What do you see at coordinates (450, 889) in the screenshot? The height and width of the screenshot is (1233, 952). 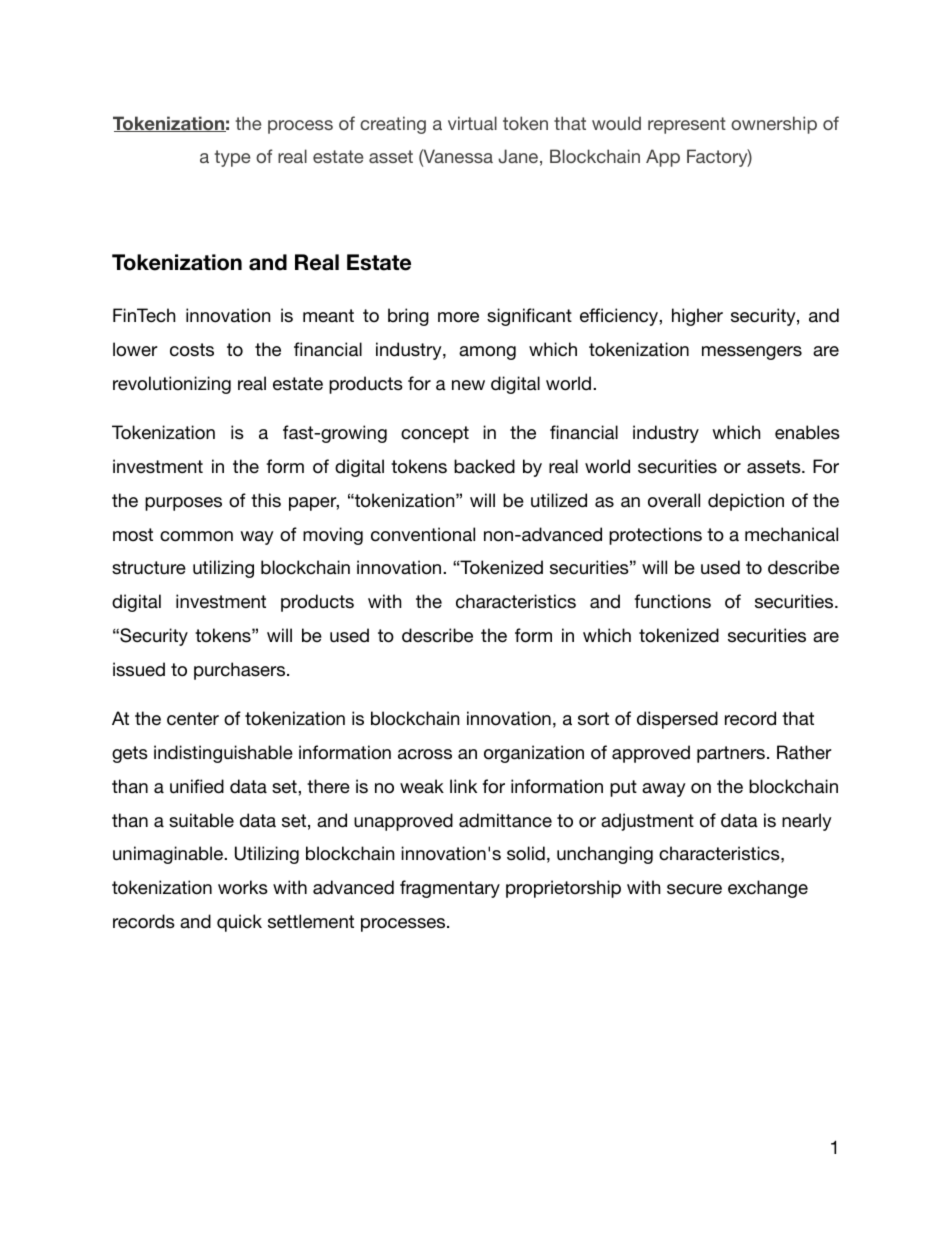 I see `fragmentary` at bounding box center [450, 889].
